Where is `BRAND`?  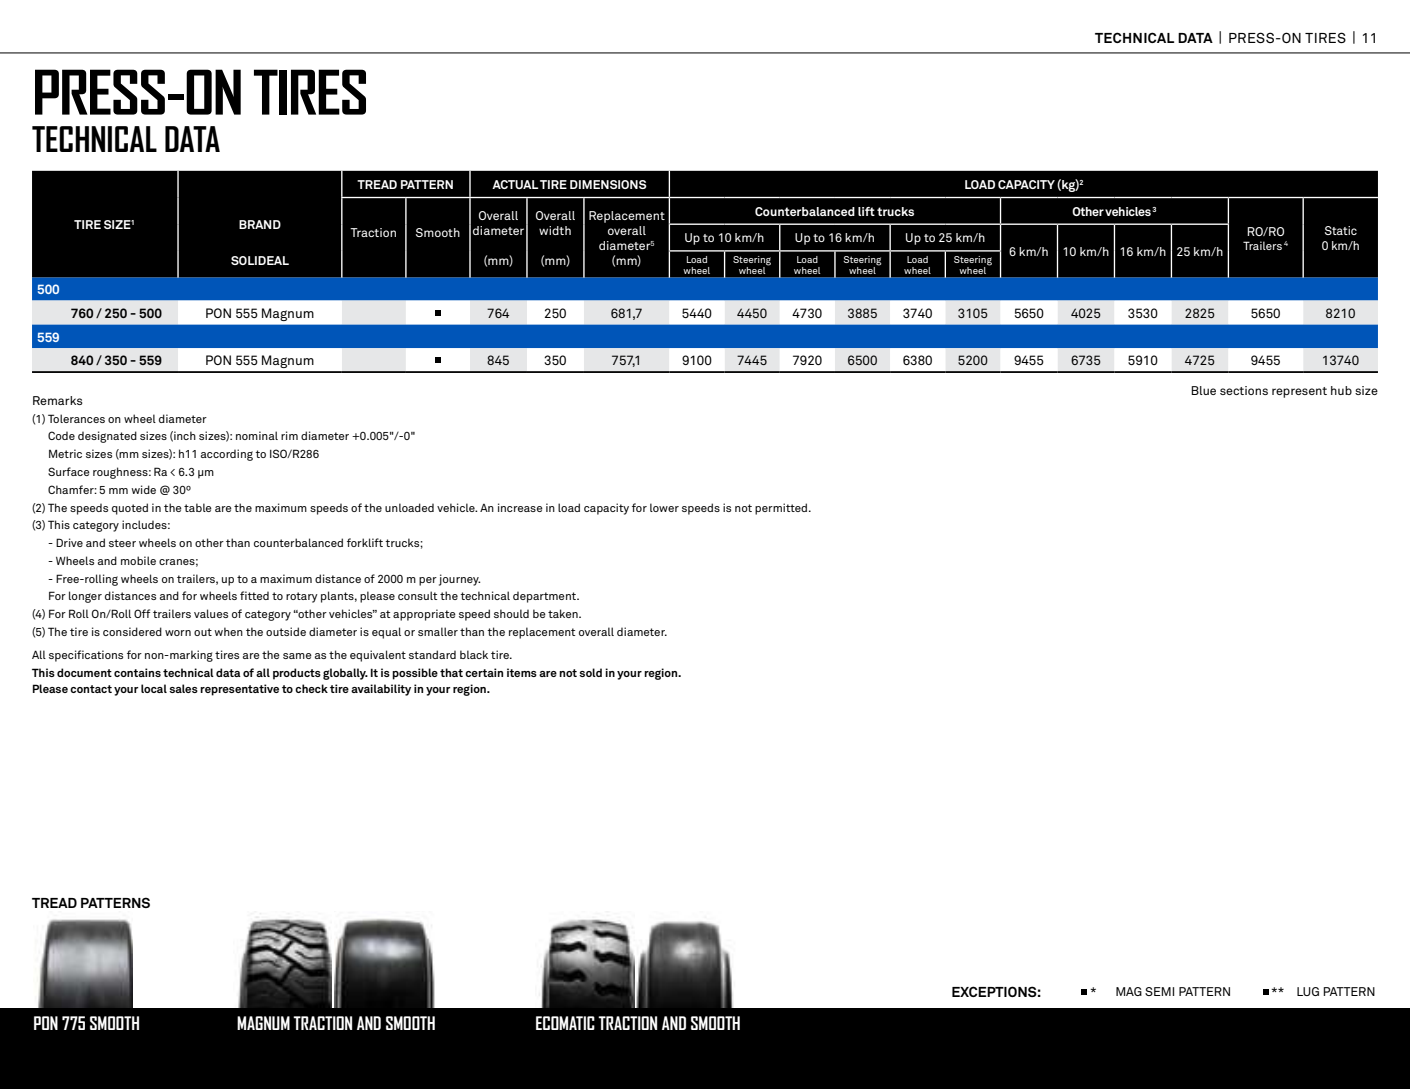 BRAND is located at coordinates (260, 224).
